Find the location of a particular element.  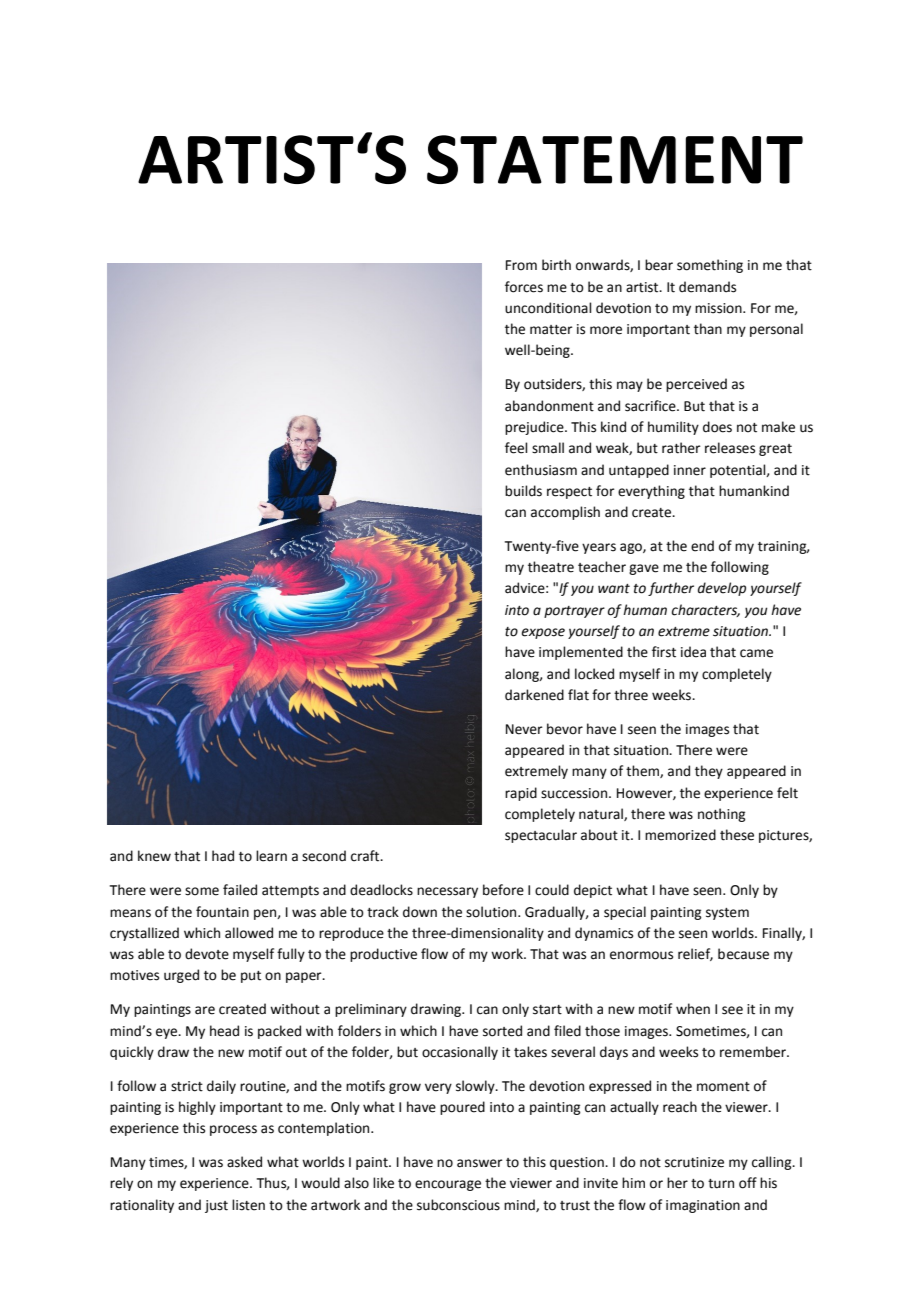

had is located at coordinates (223, 856).
